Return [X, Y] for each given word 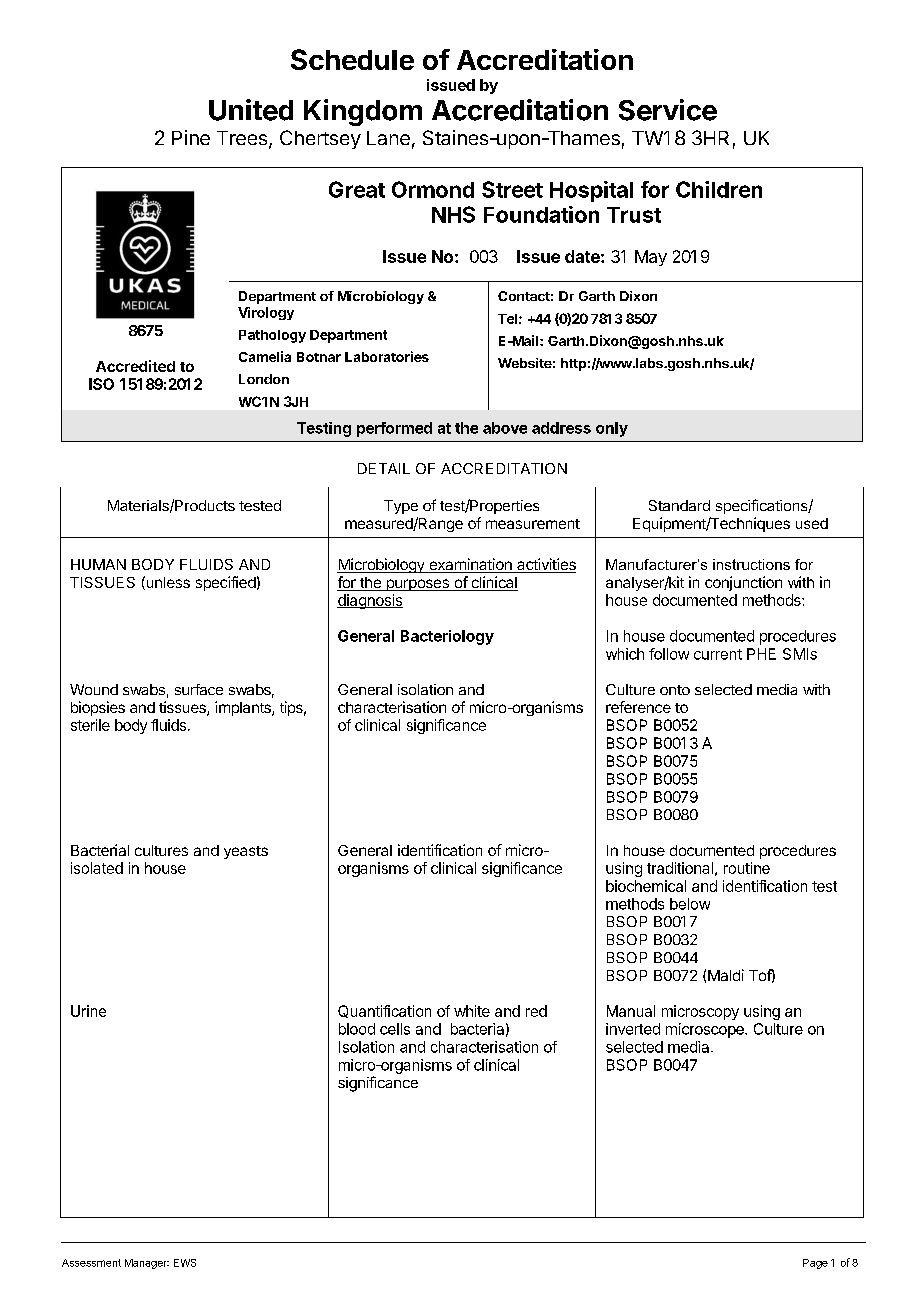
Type [401, 507]
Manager [147, 1264]
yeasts [246, 852]
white [472, 1011]
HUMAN [98, 564]
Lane [388, 138]
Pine [191, 137]
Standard [679, 505]
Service [668, 110]
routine [747, 868]
